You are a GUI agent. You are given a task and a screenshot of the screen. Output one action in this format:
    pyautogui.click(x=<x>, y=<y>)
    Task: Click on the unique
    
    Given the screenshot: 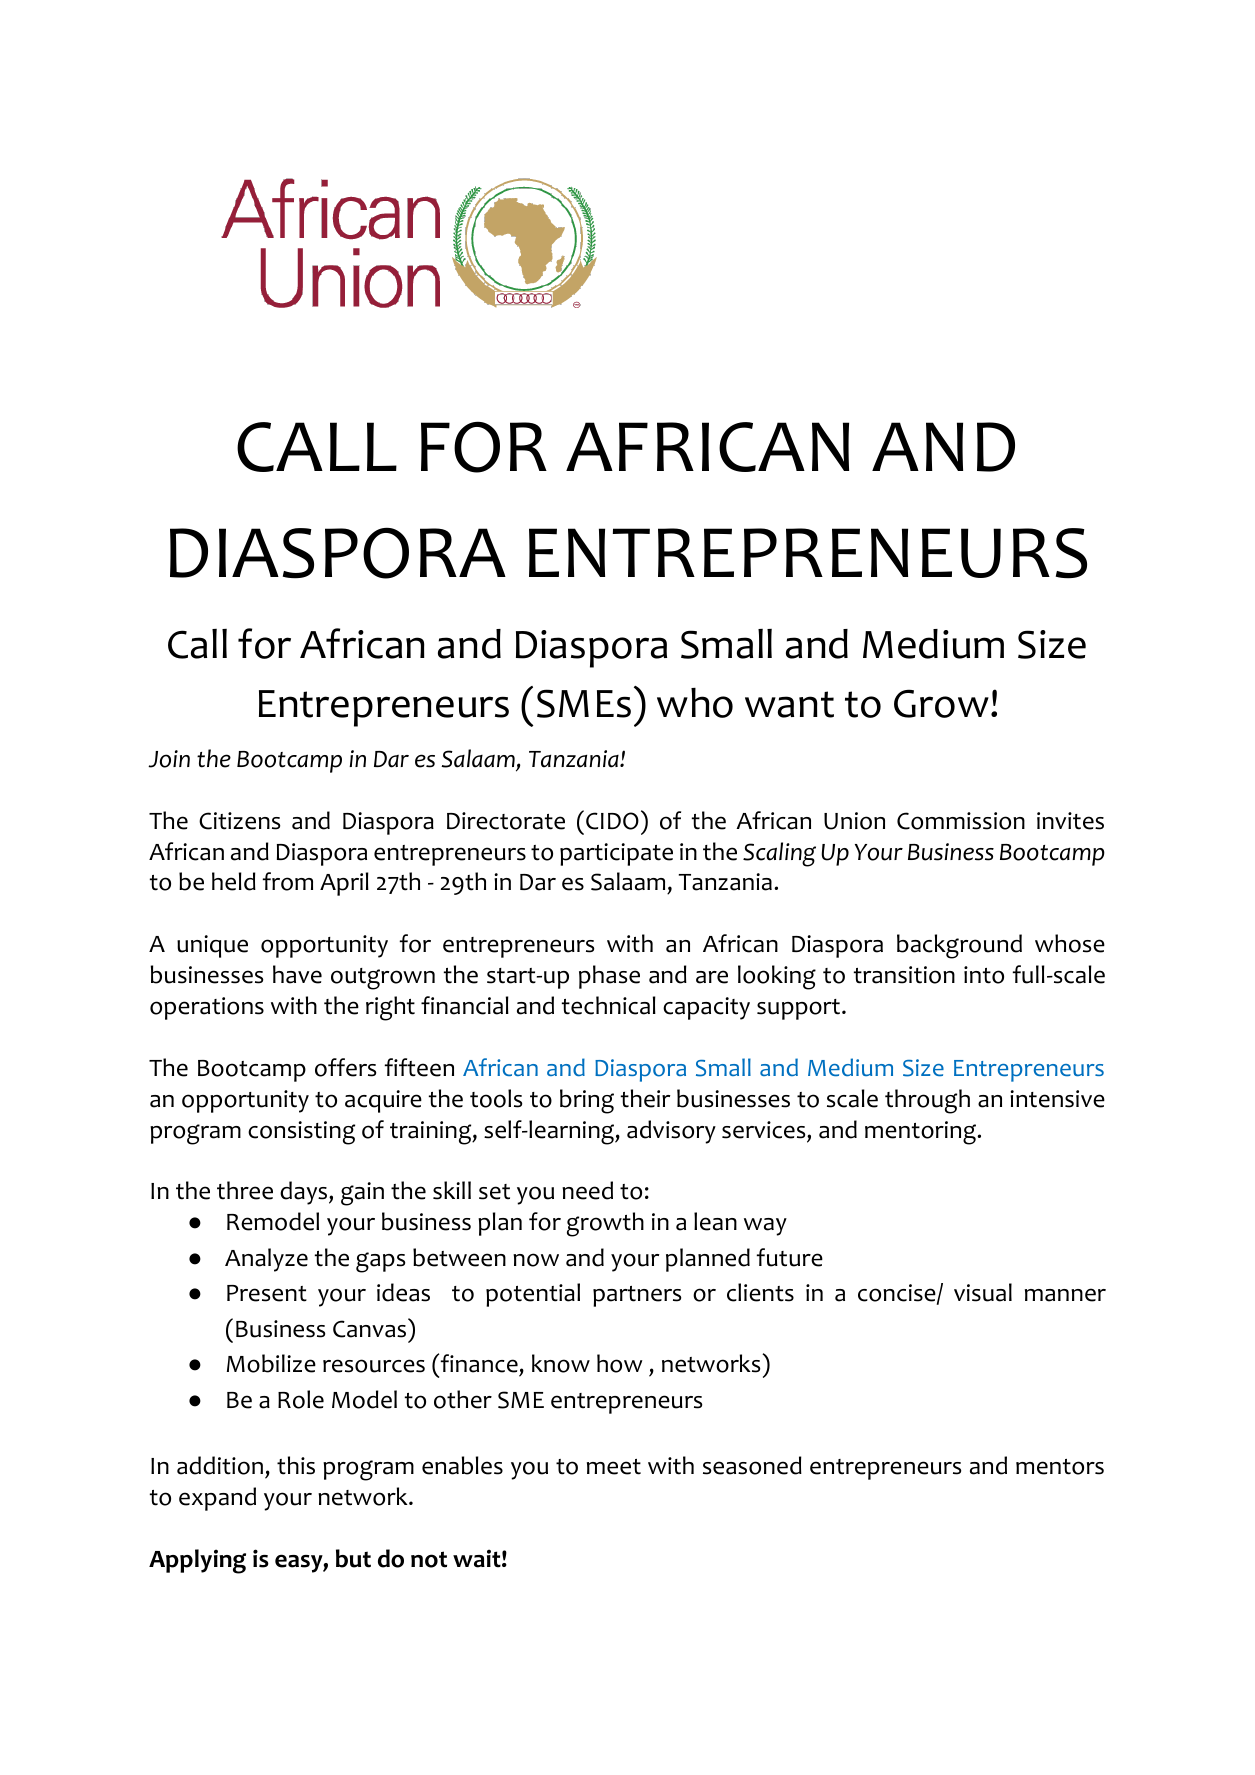 What is the action you would take?
    pyautogui.click(x=212, y=946)
